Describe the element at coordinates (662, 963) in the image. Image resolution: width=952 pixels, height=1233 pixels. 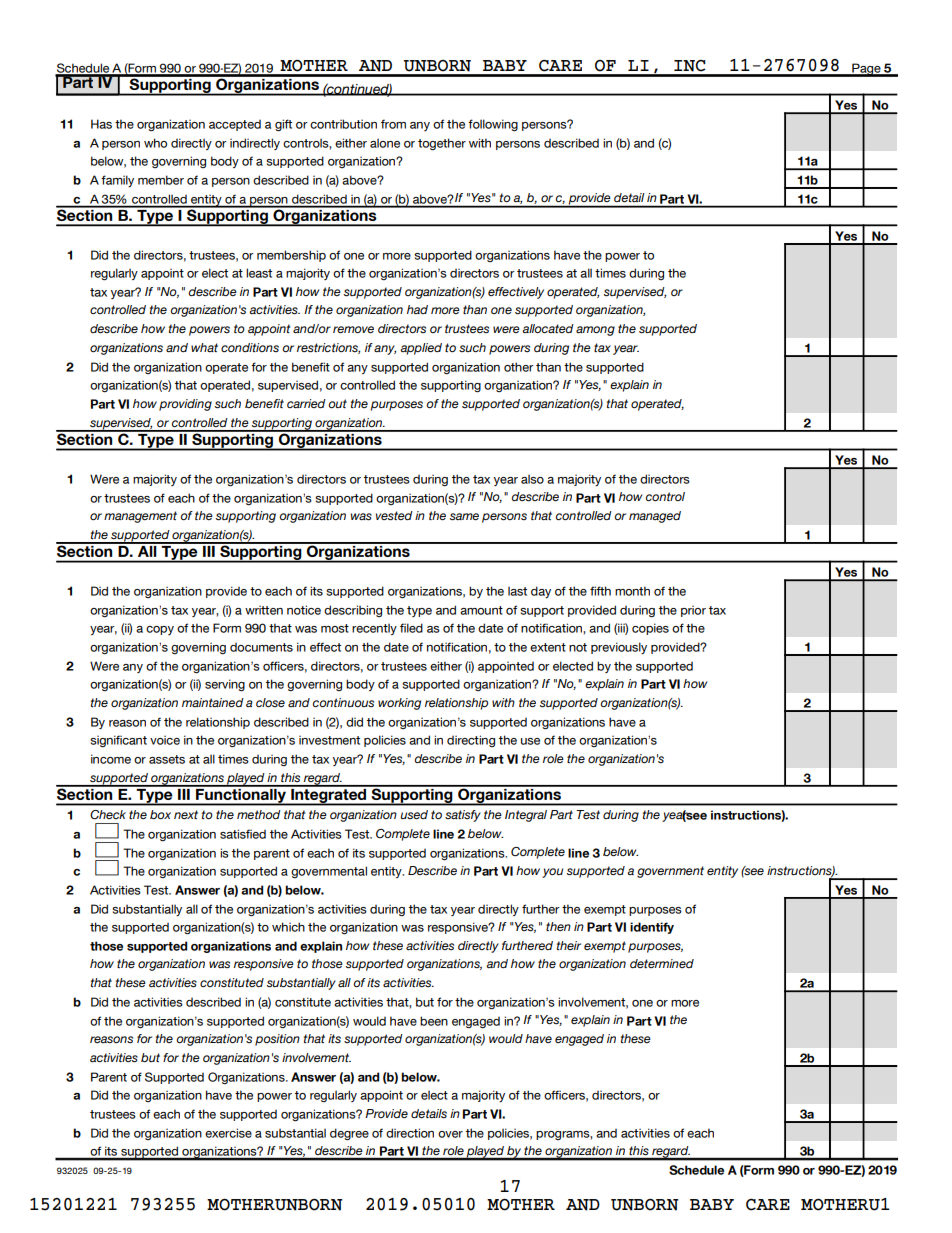
I see `determined` at that location.
